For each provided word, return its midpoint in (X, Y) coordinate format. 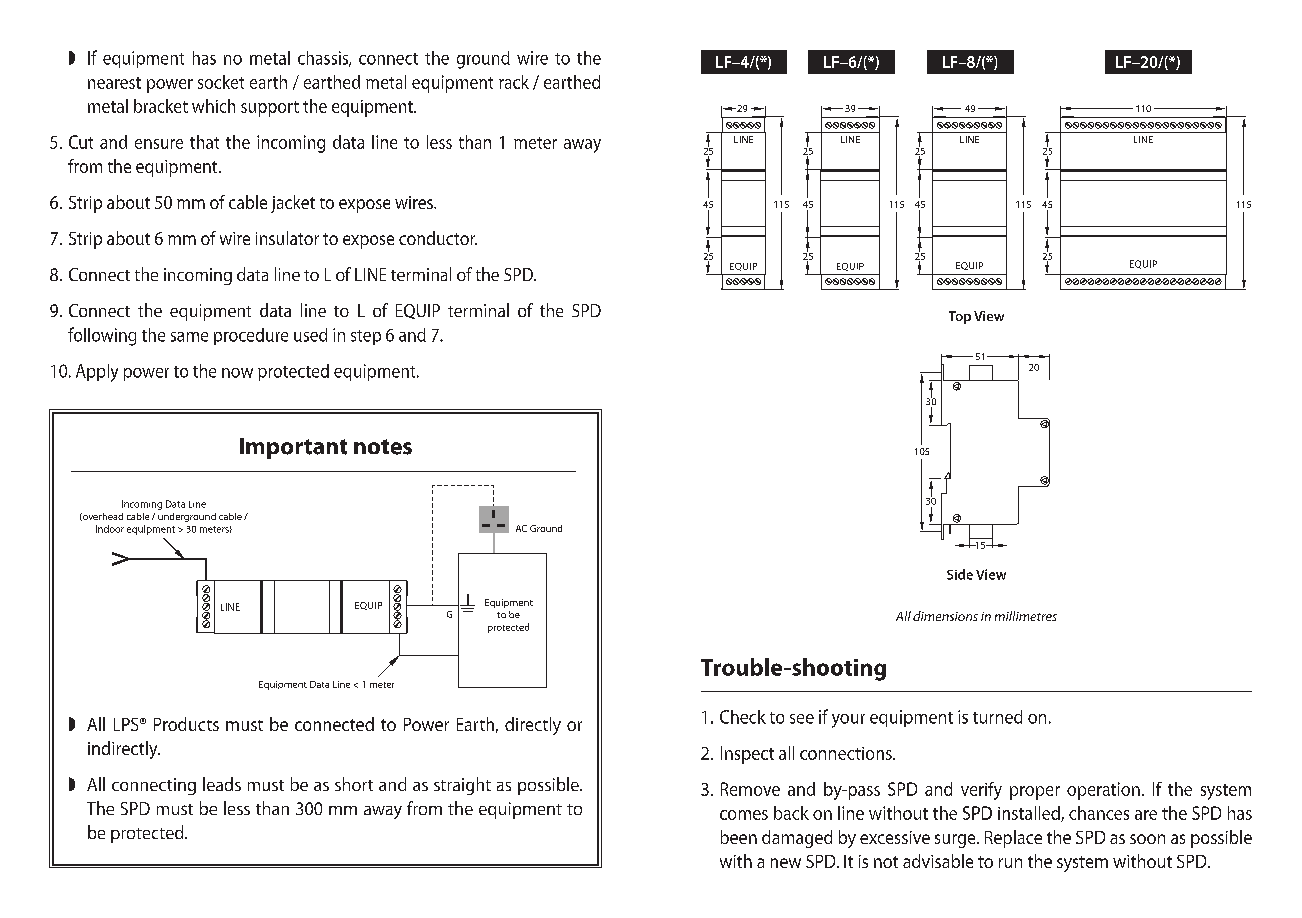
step (366, 337)
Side (960, 574)
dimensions (945, 616)
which (213, 106)
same (189, 337)
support (270, 109)
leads (222, 784)
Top (960, 317)
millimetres (1026, 616)
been (739, 837)
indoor (110, 529)
